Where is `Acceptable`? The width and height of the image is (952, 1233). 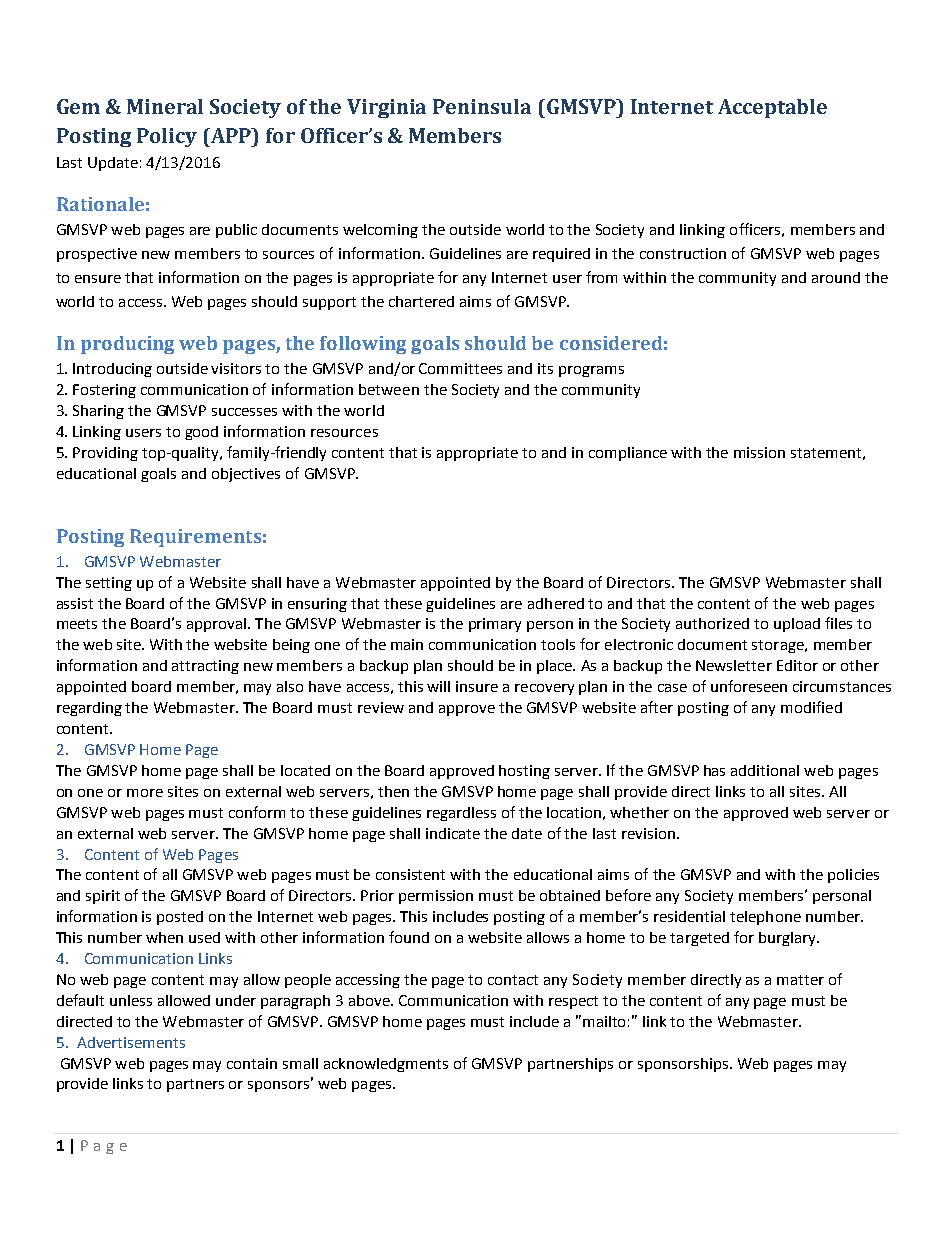
Acceptable is located at coordinates (772, 108).
